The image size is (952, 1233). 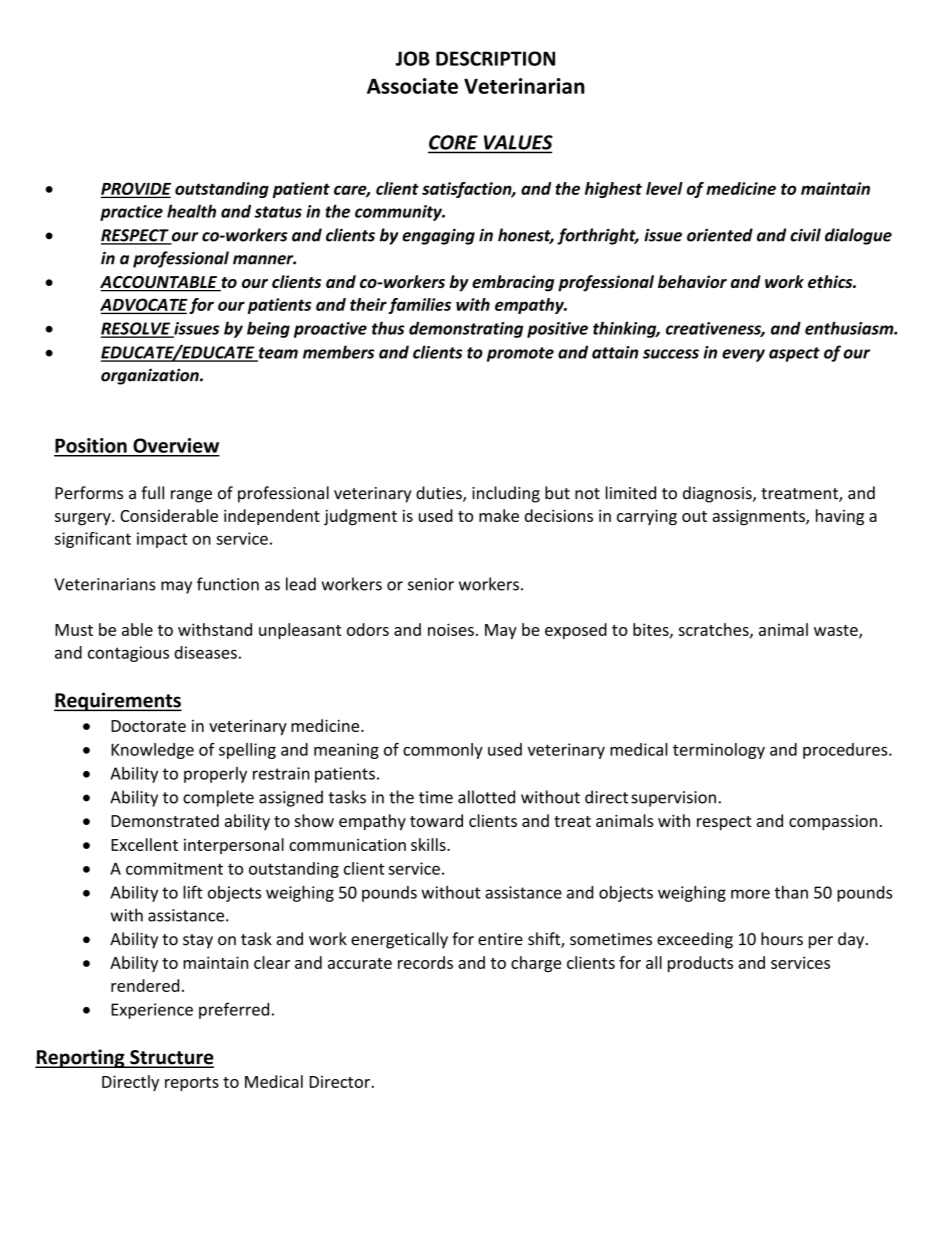 What do you see at coordinates (136, 189) in the image?
I see `PROVIDE` at bounding box center [136, 189].
